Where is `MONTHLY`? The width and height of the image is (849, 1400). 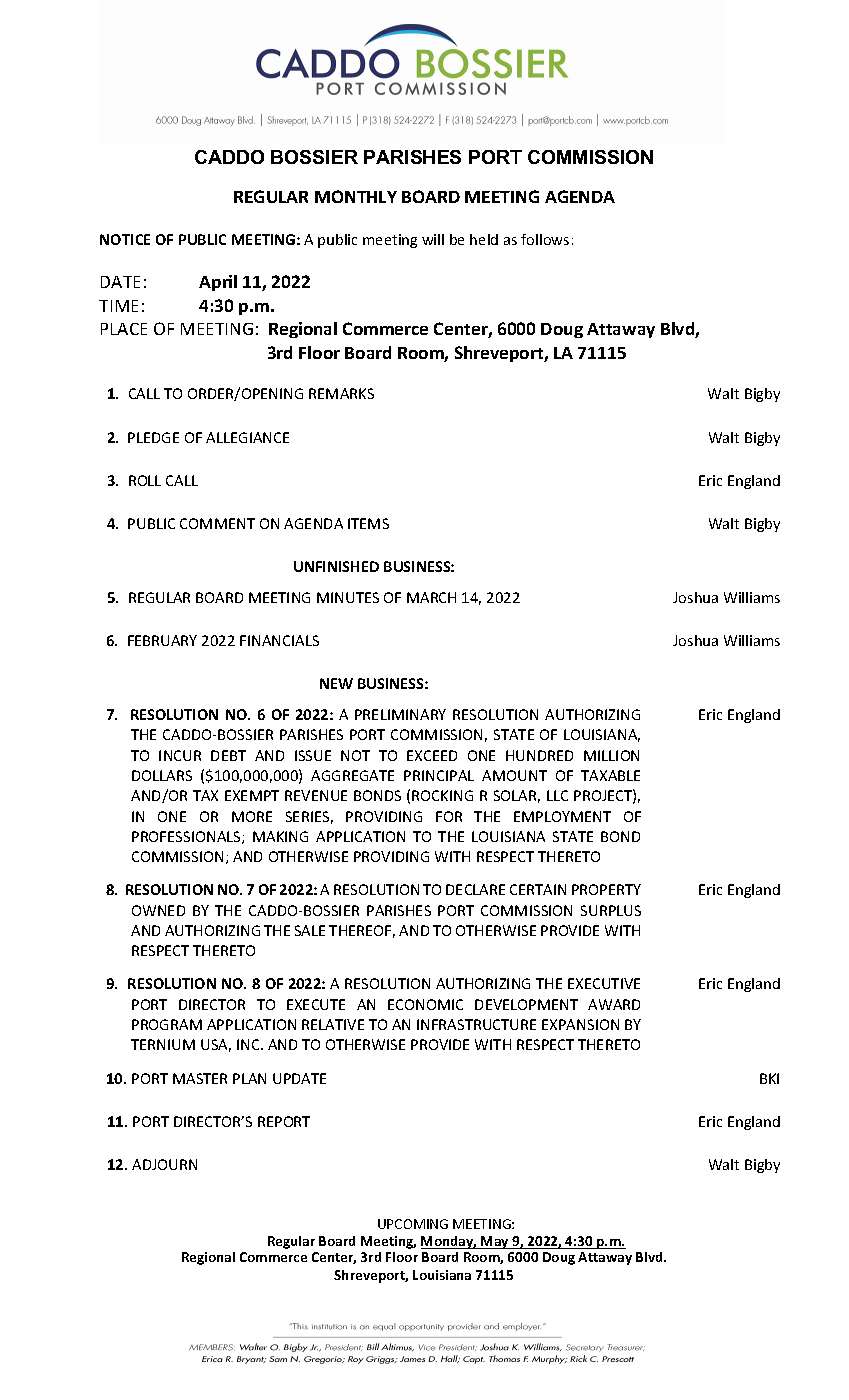 MONTHLY is located at coordinates (356, 196).
